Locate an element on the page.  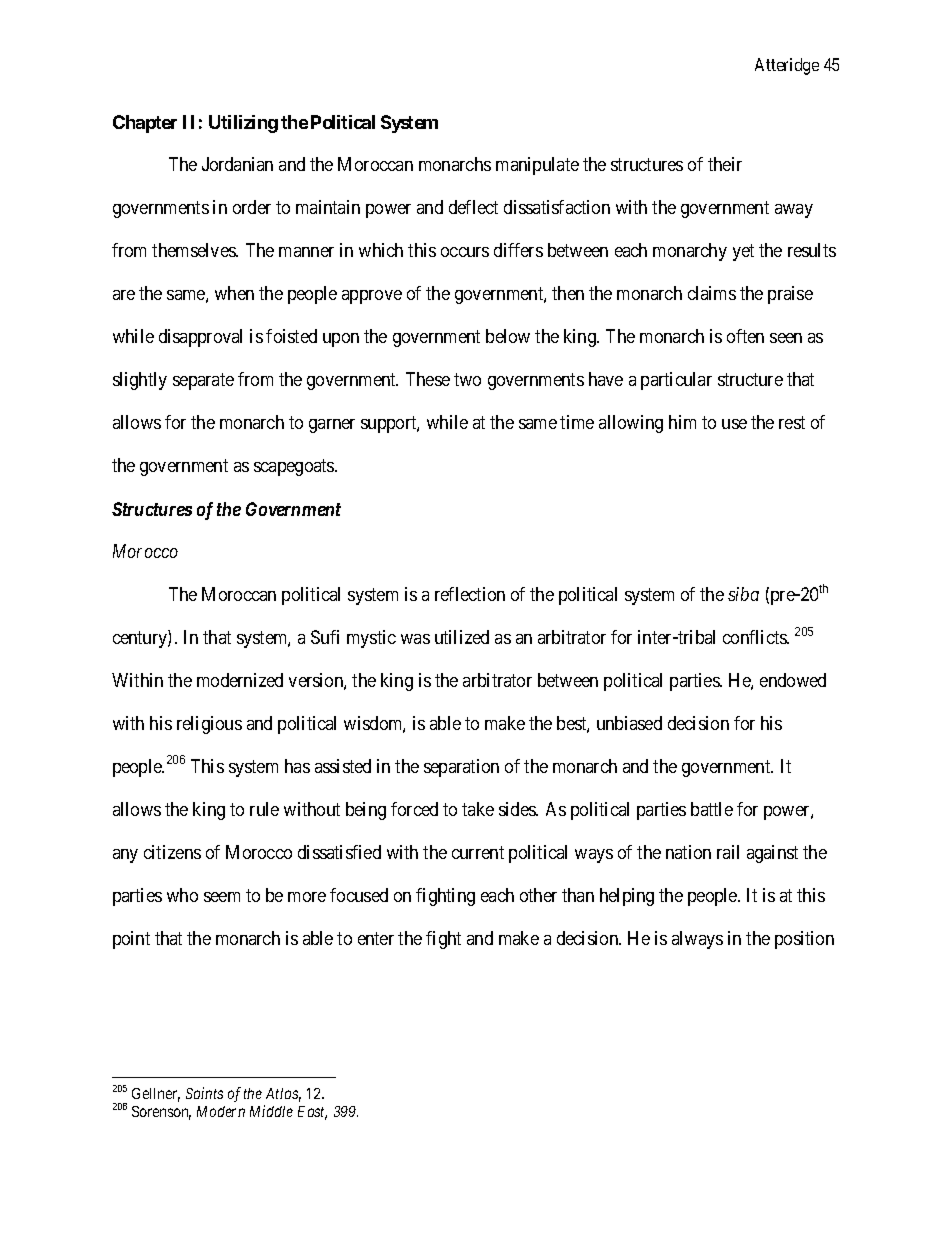
conflicts is located at coordinates (755, 637).
